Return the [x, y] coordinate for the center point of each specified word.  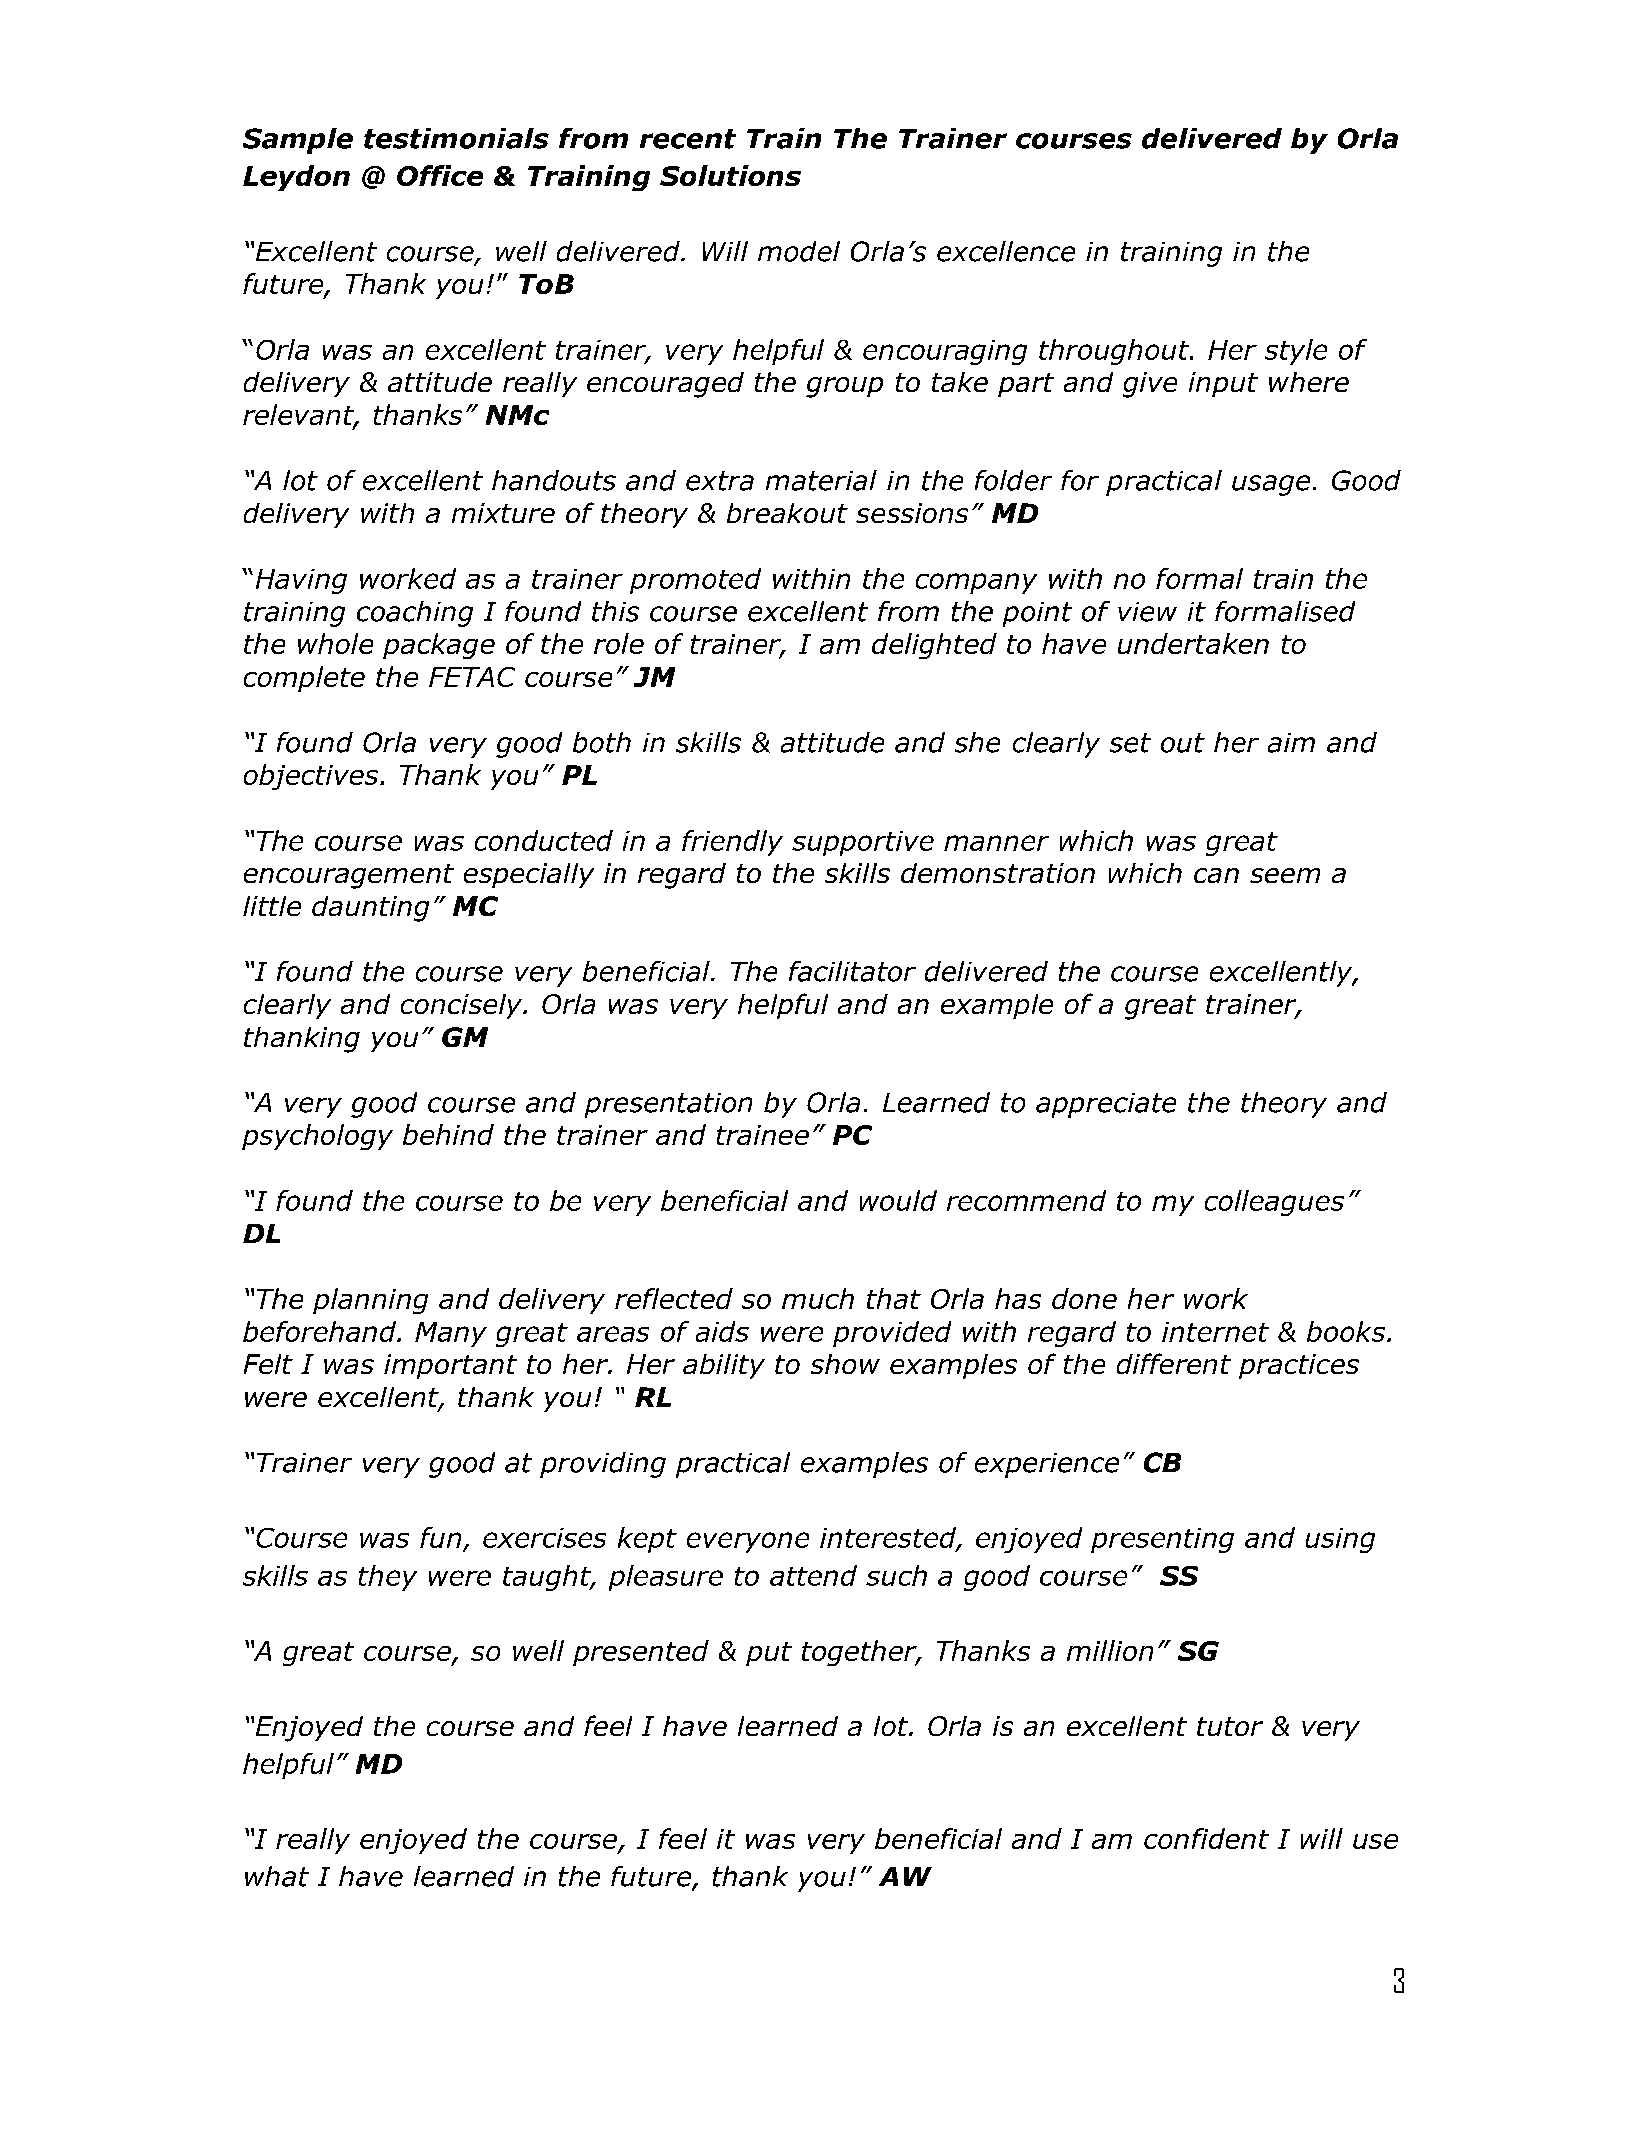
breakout [787, 513]
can [1216, 875]
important [450, 1366]
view [1147, 612]
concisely [463, 1006]
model [799, 251]
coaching [415, 614]
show [845, 1364]
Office [440, 175]
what [277, 1876]
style [1296, 352]
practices [1299, 1366]
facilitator [852, 971]
